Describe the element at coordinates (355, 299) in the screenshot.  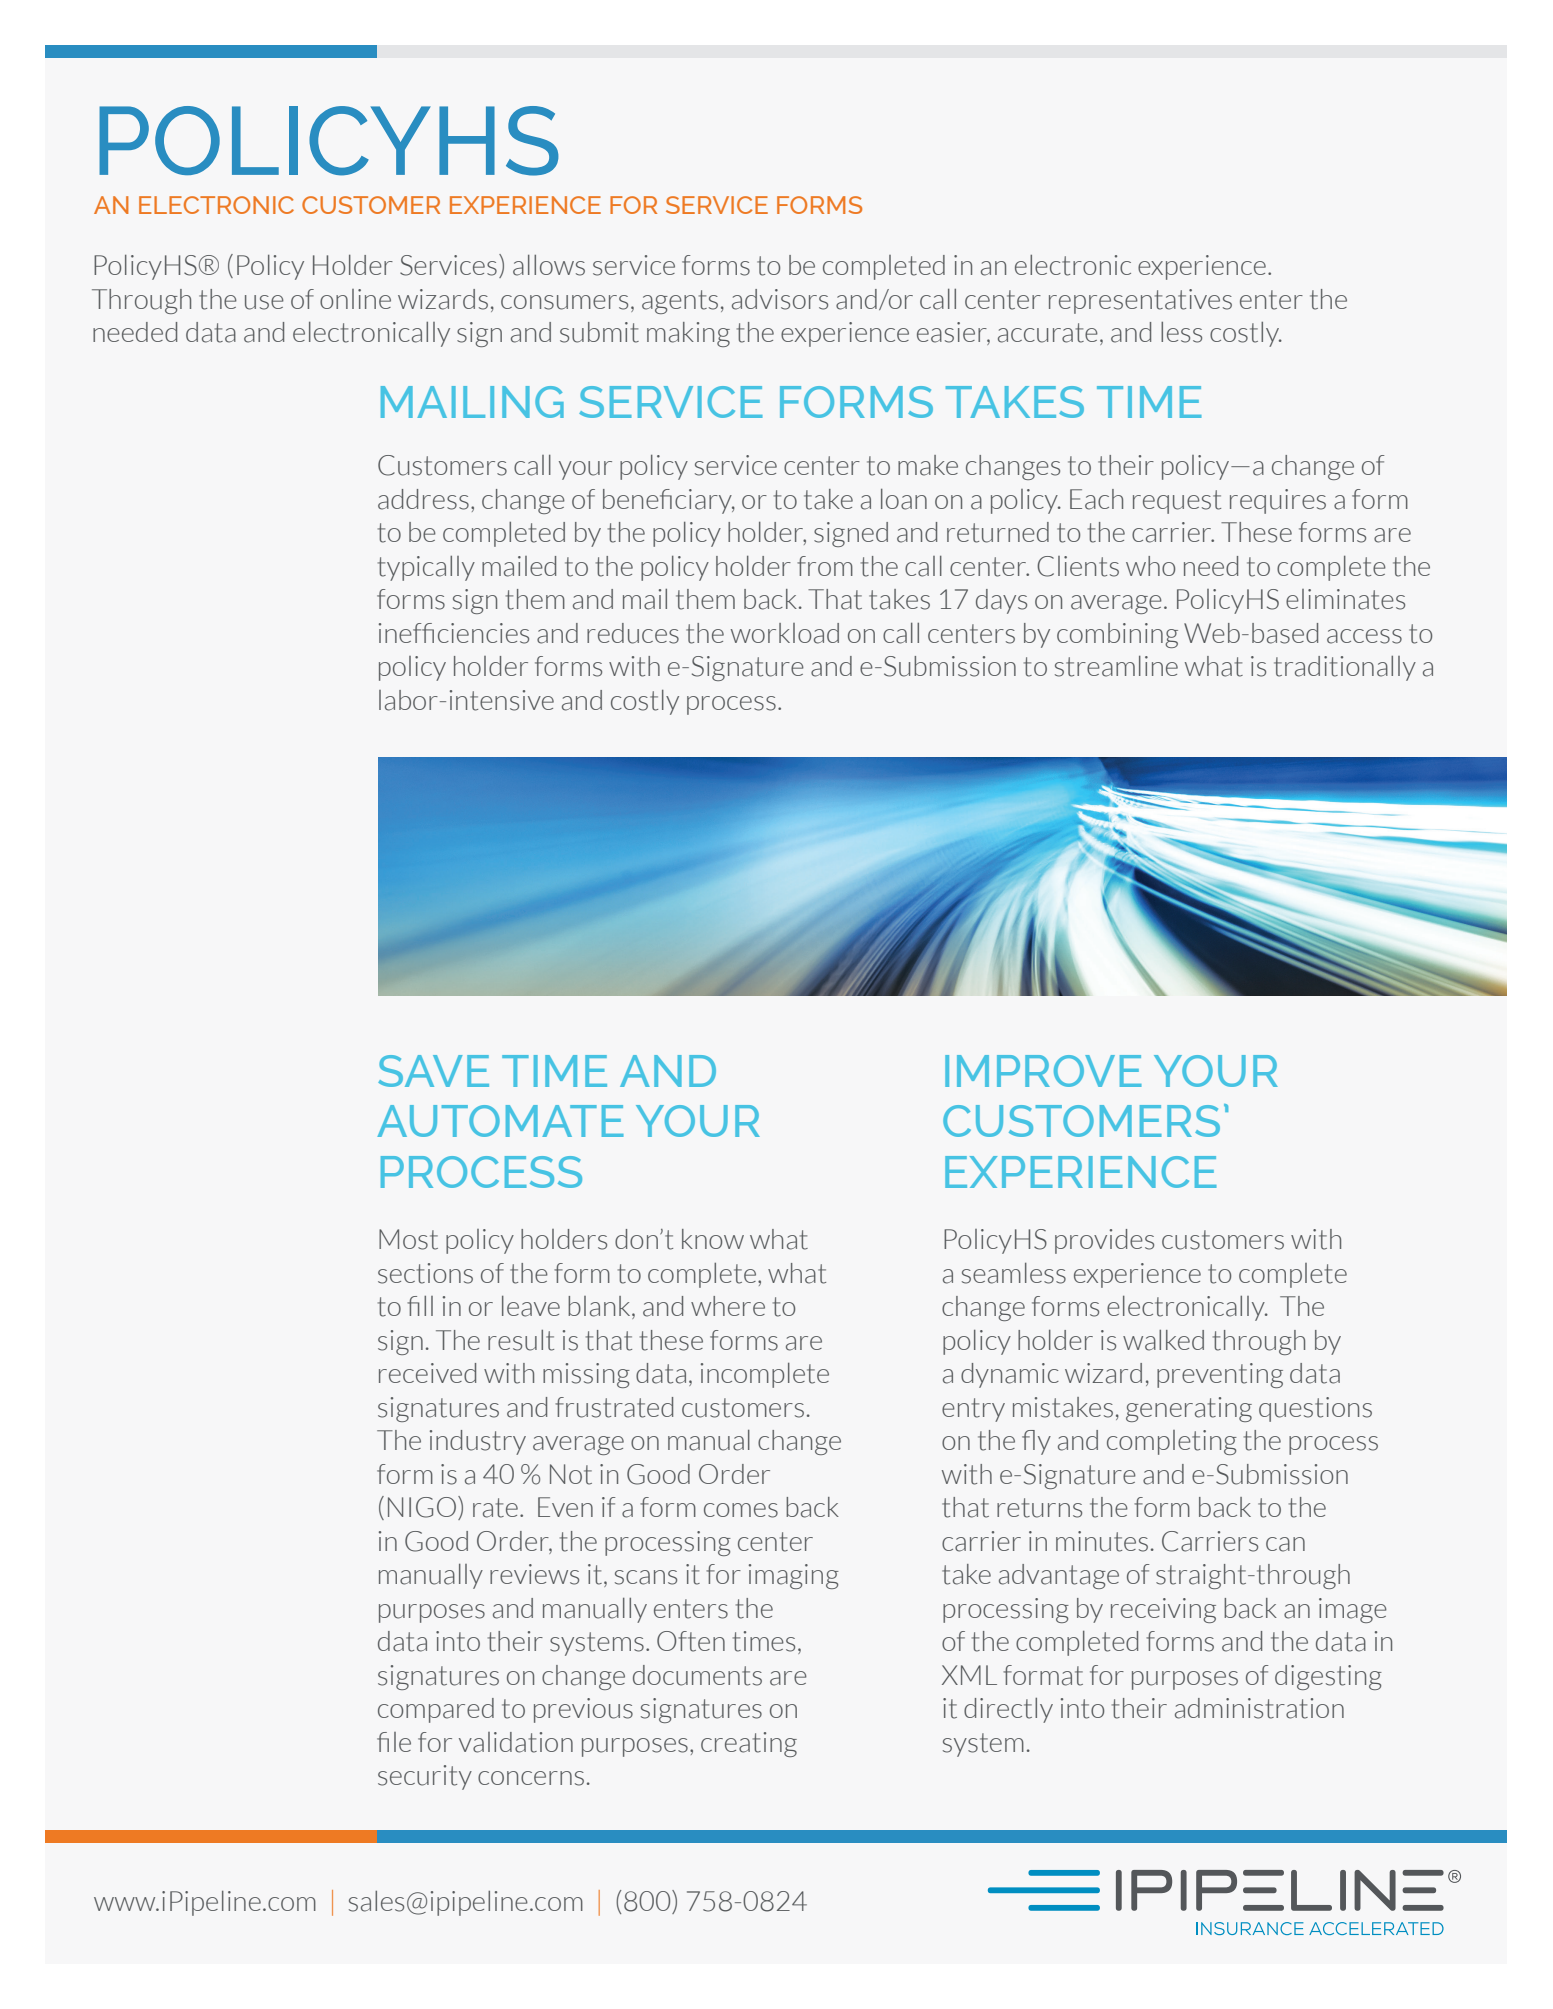
I see `online` at that location.
